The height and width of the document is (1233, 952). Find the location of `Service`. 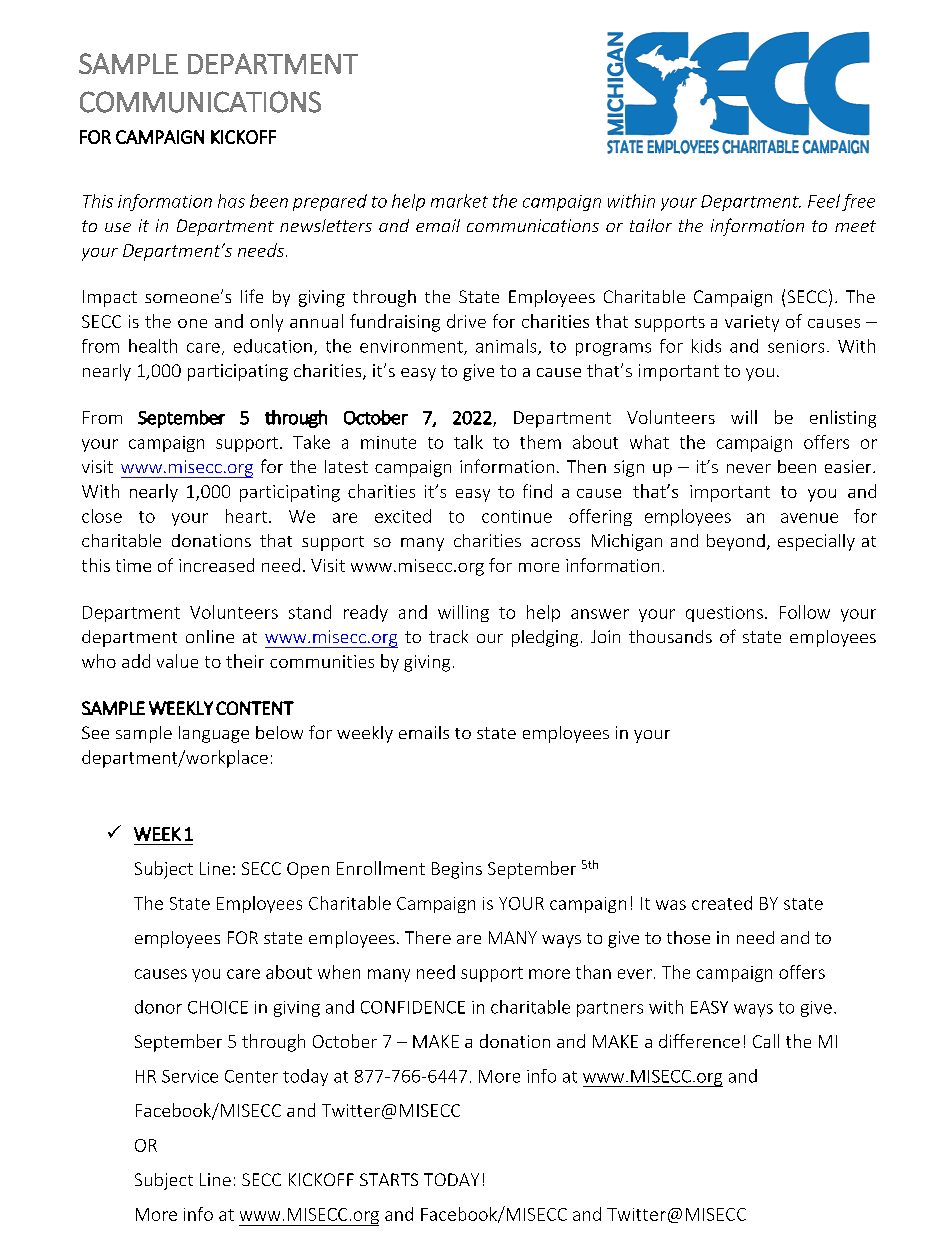

Service is located at coordinates (190, 1076).
